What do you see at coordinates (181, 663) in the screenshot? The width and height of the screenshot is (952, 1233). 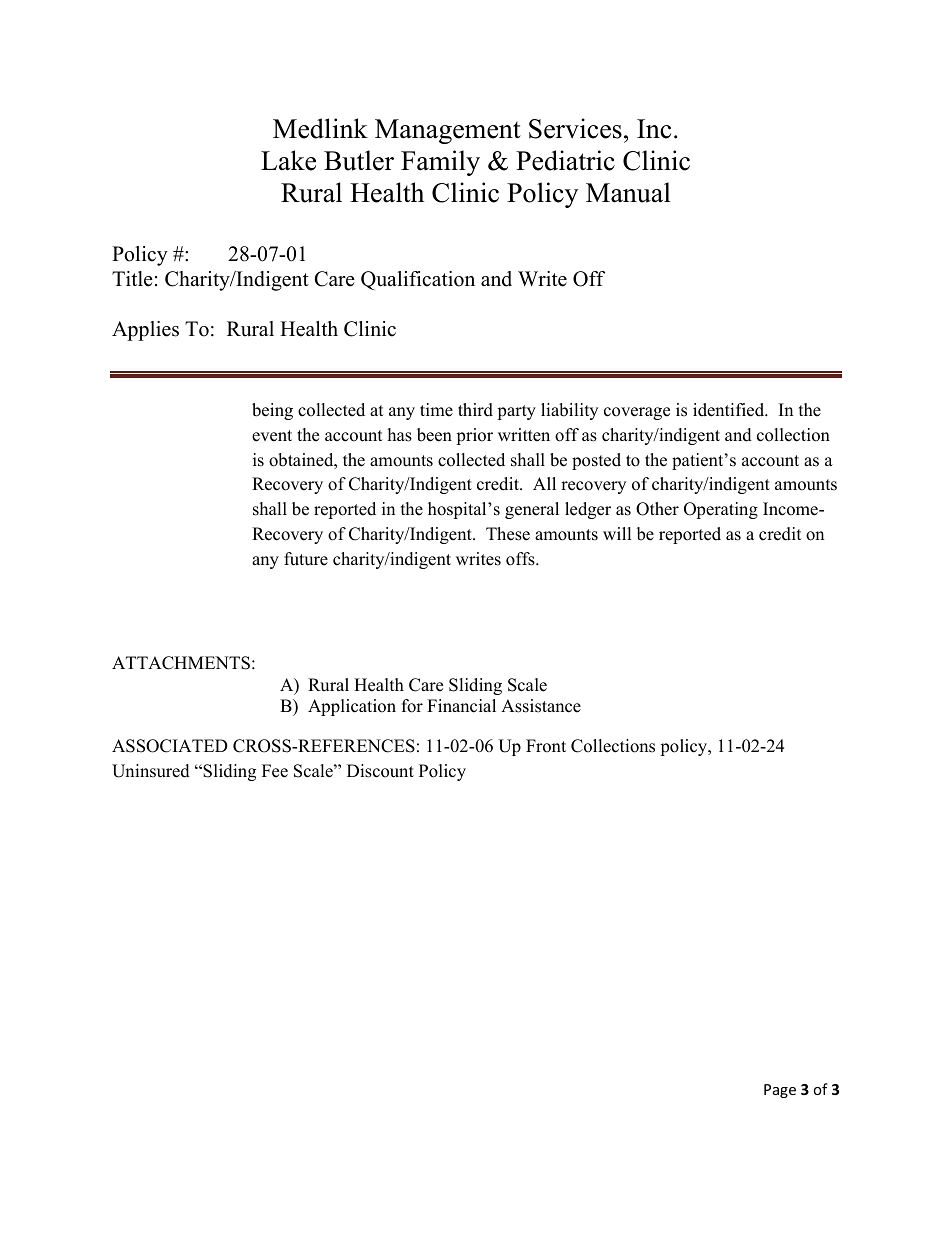 I see `ATTACHMENTS` at bounding box center [181, 663].
